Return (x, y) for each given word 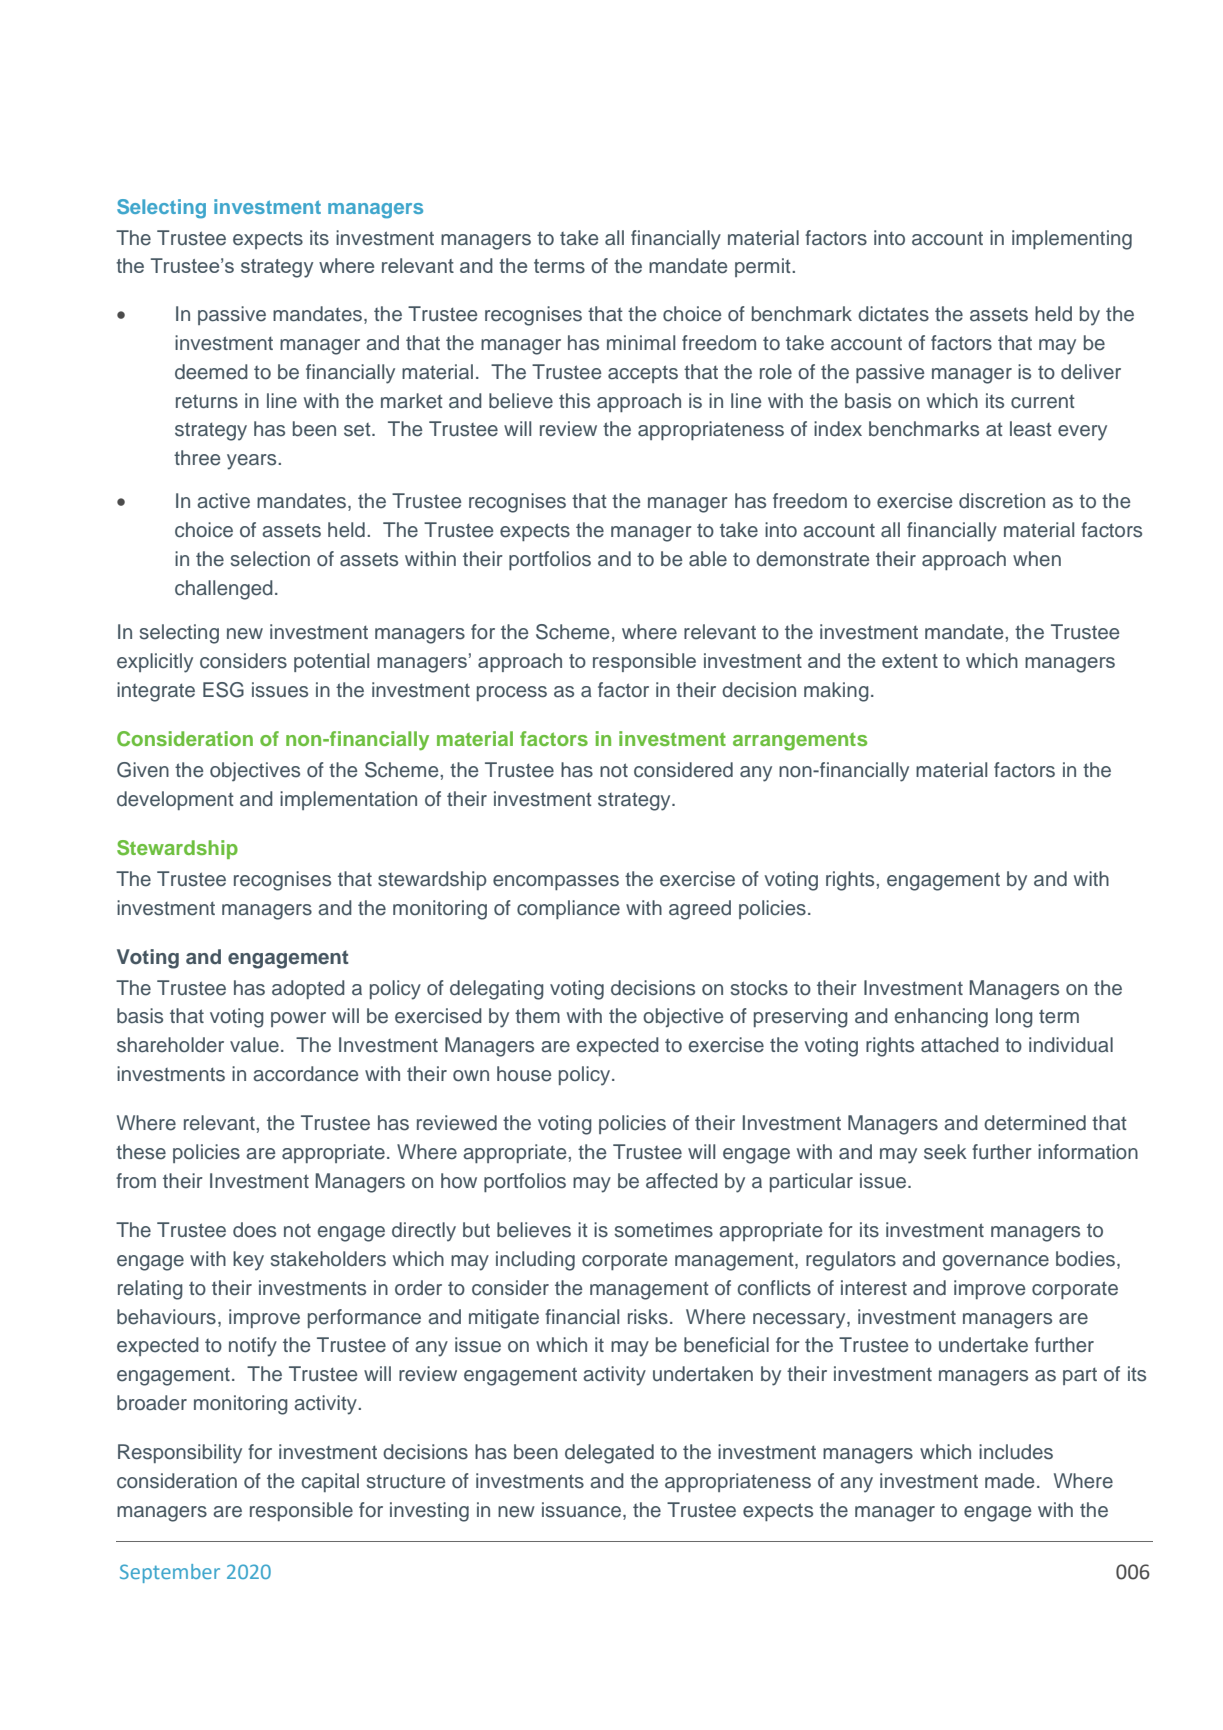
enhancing (941, 1018)
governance (996, 1263)
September (170, 1573)
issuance (581, 1510)
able (708, 559)
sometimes (664, 1230)
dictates (893, 314)
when (1037, 559)
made (1009, 1481)
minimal (641, 343)
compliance (568, 909)
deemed (211, 372)
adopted (308, 989)
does (254, 1230)
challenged (224, 590)
